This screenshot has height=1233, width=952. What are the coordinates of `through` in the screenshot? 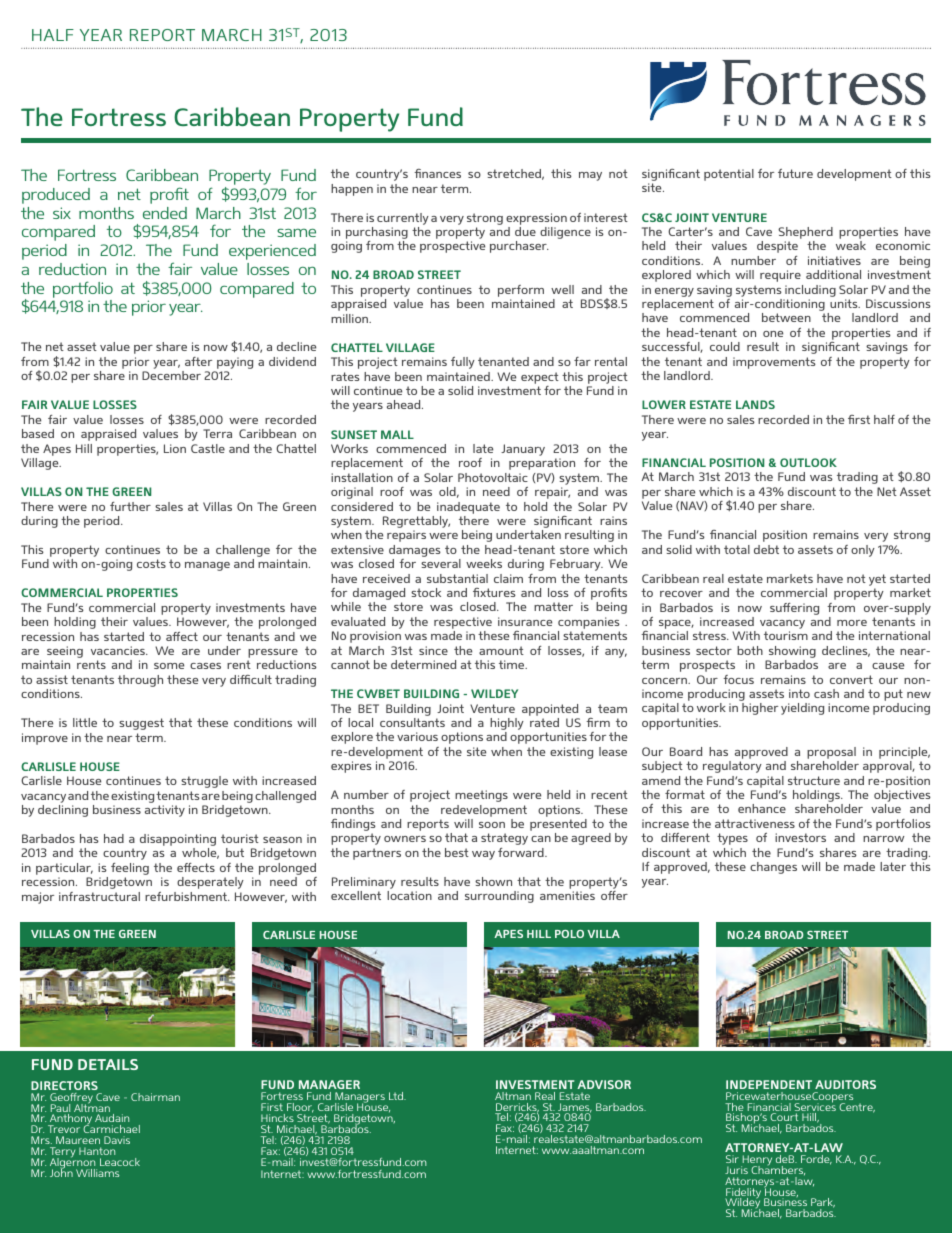 It's located at (140, 681).
